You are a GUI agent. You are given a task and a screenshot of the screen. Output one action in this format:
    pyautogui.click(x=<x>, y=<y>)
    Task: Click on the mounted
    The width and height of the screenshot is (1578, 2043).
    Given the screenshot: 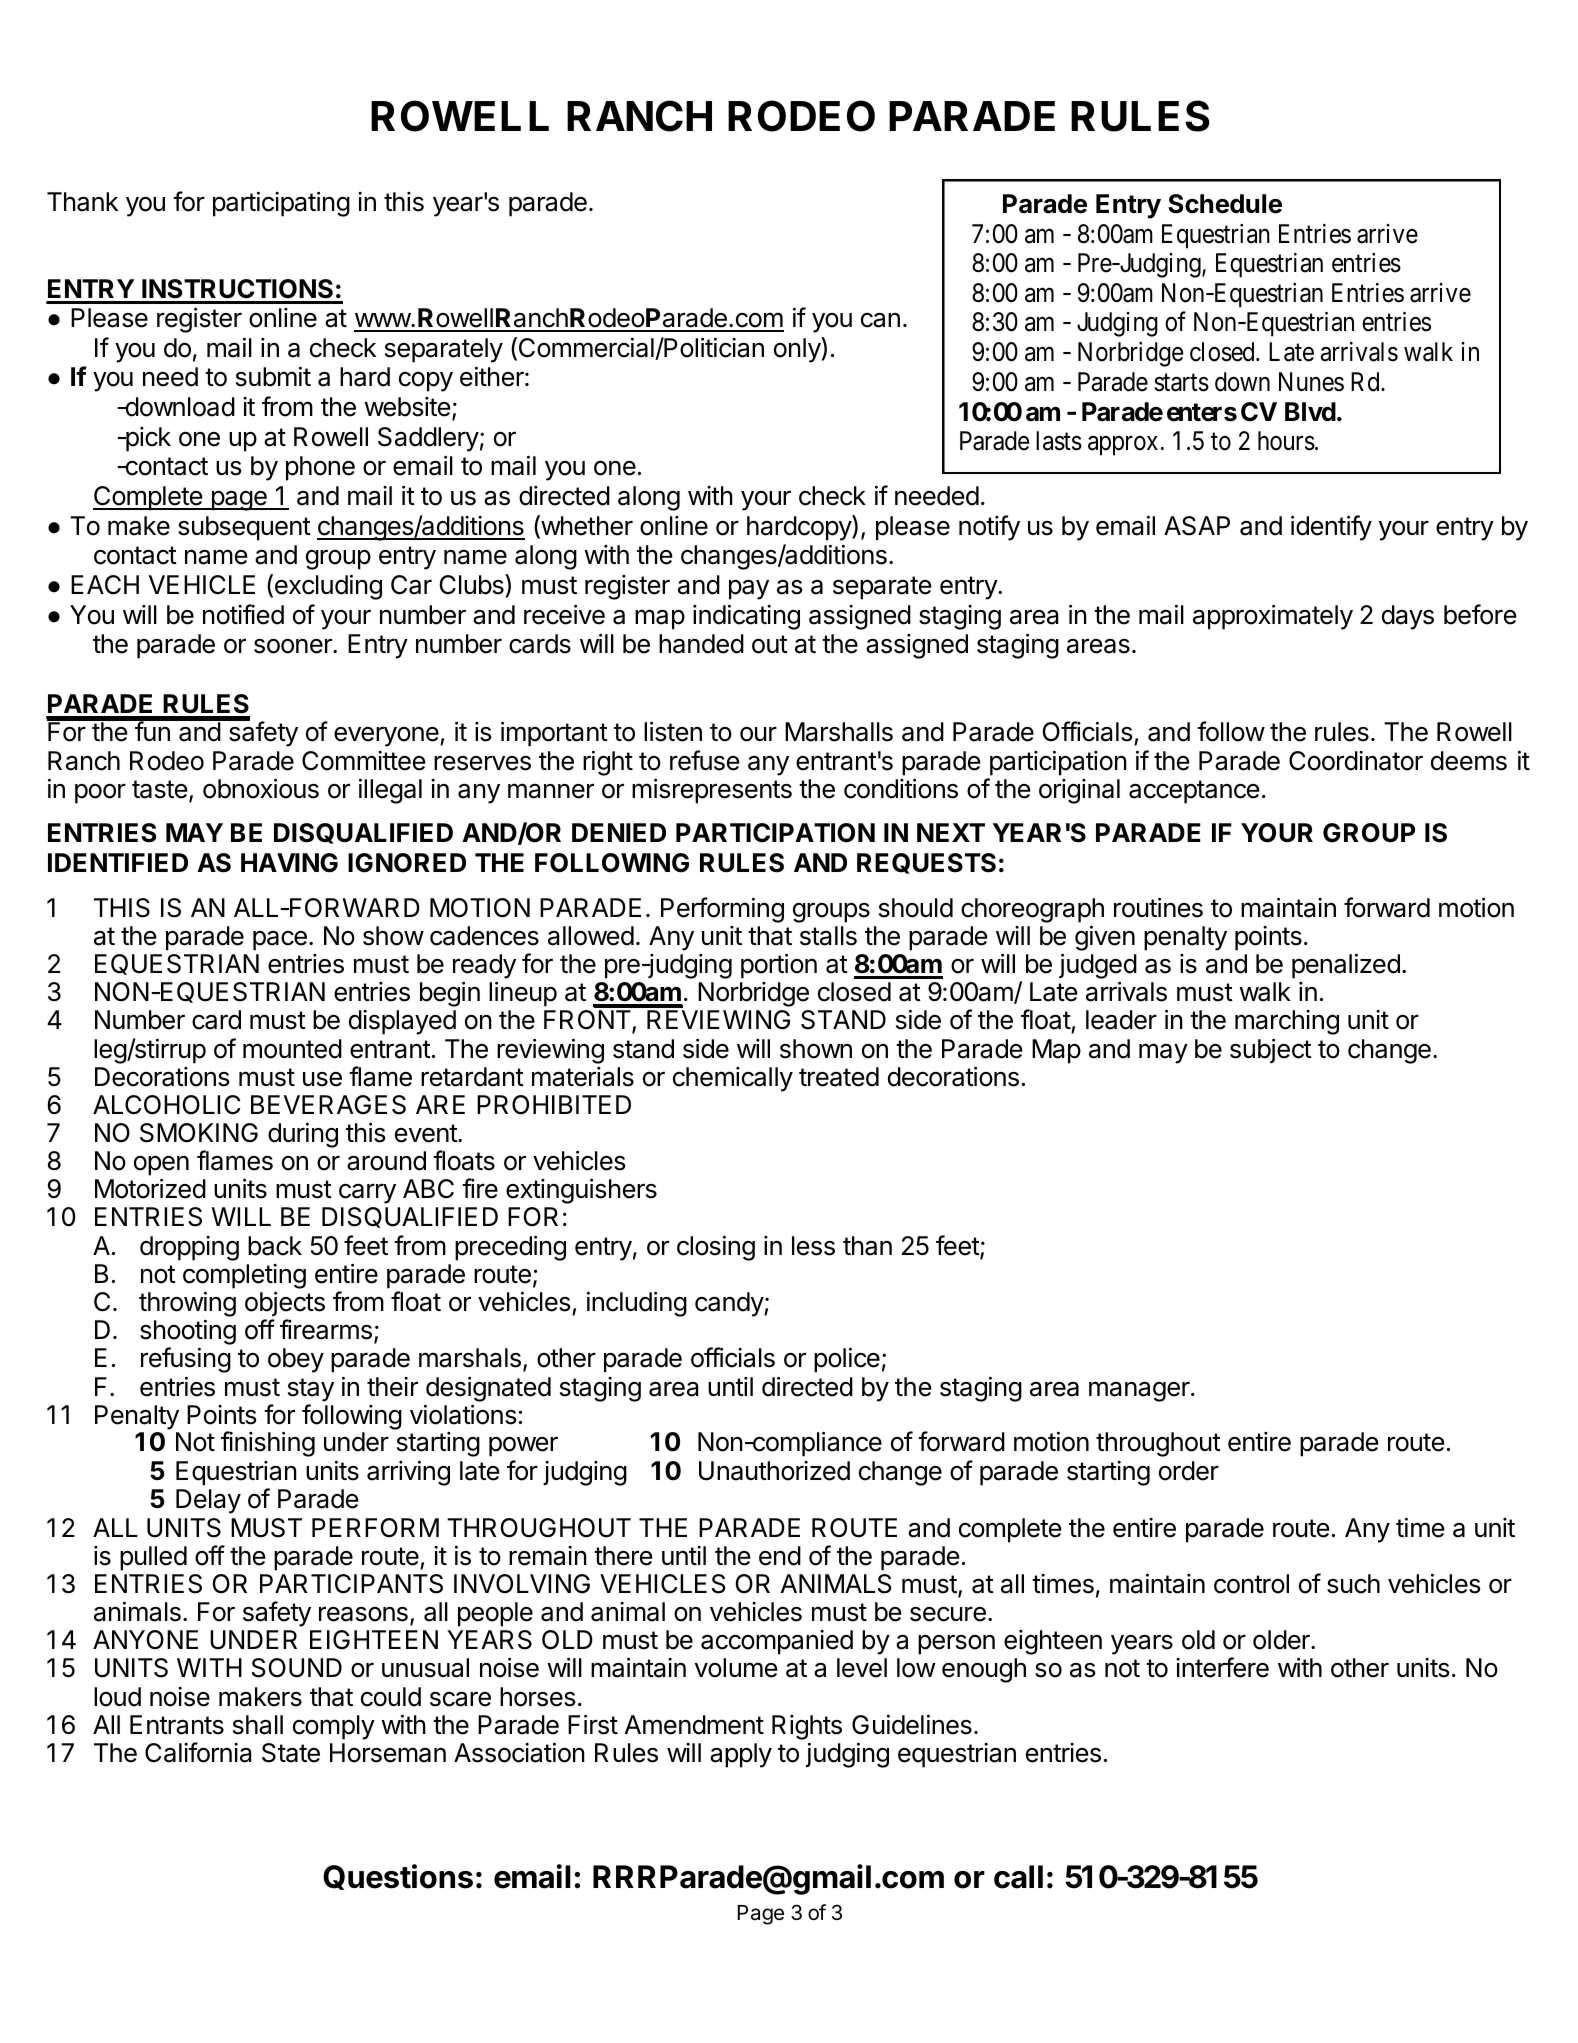 What is the action you would take?
    pyautogui.click(x=292, y=1049)
